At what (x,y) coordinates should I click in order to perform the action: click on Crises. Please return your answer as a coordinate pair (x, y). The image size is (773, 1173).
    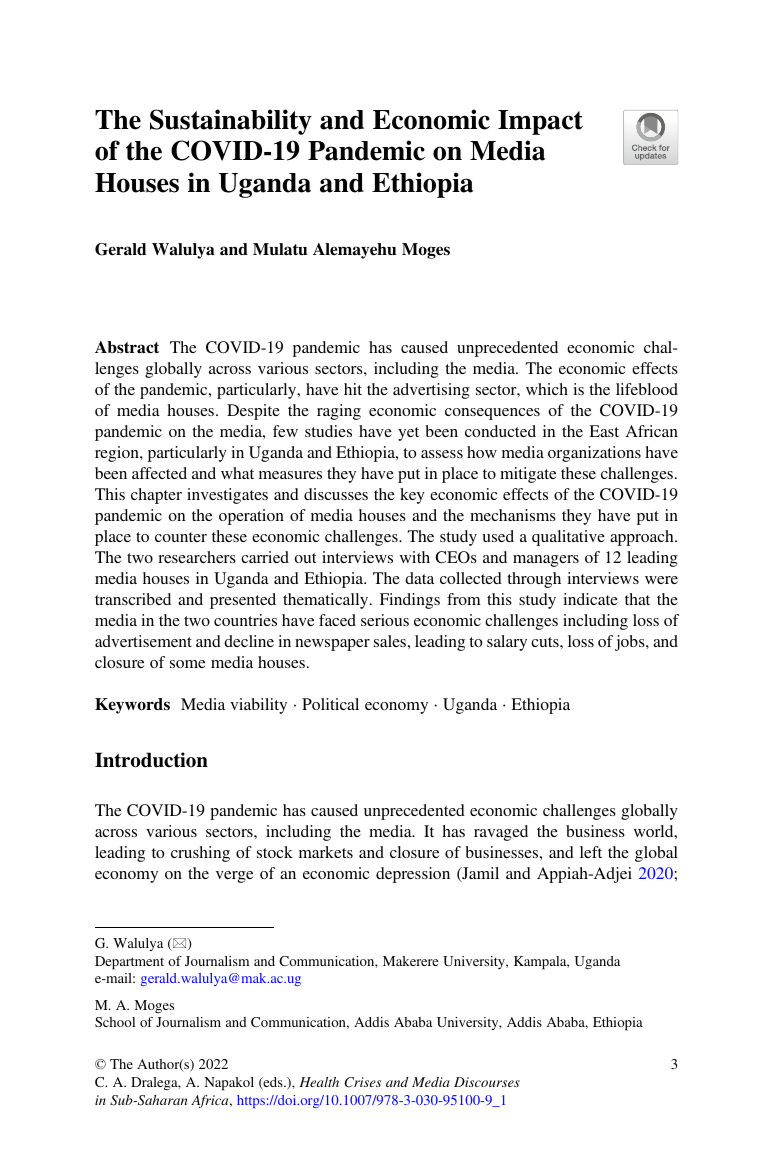
    Looking at the image, I should click on (362, 1082).
